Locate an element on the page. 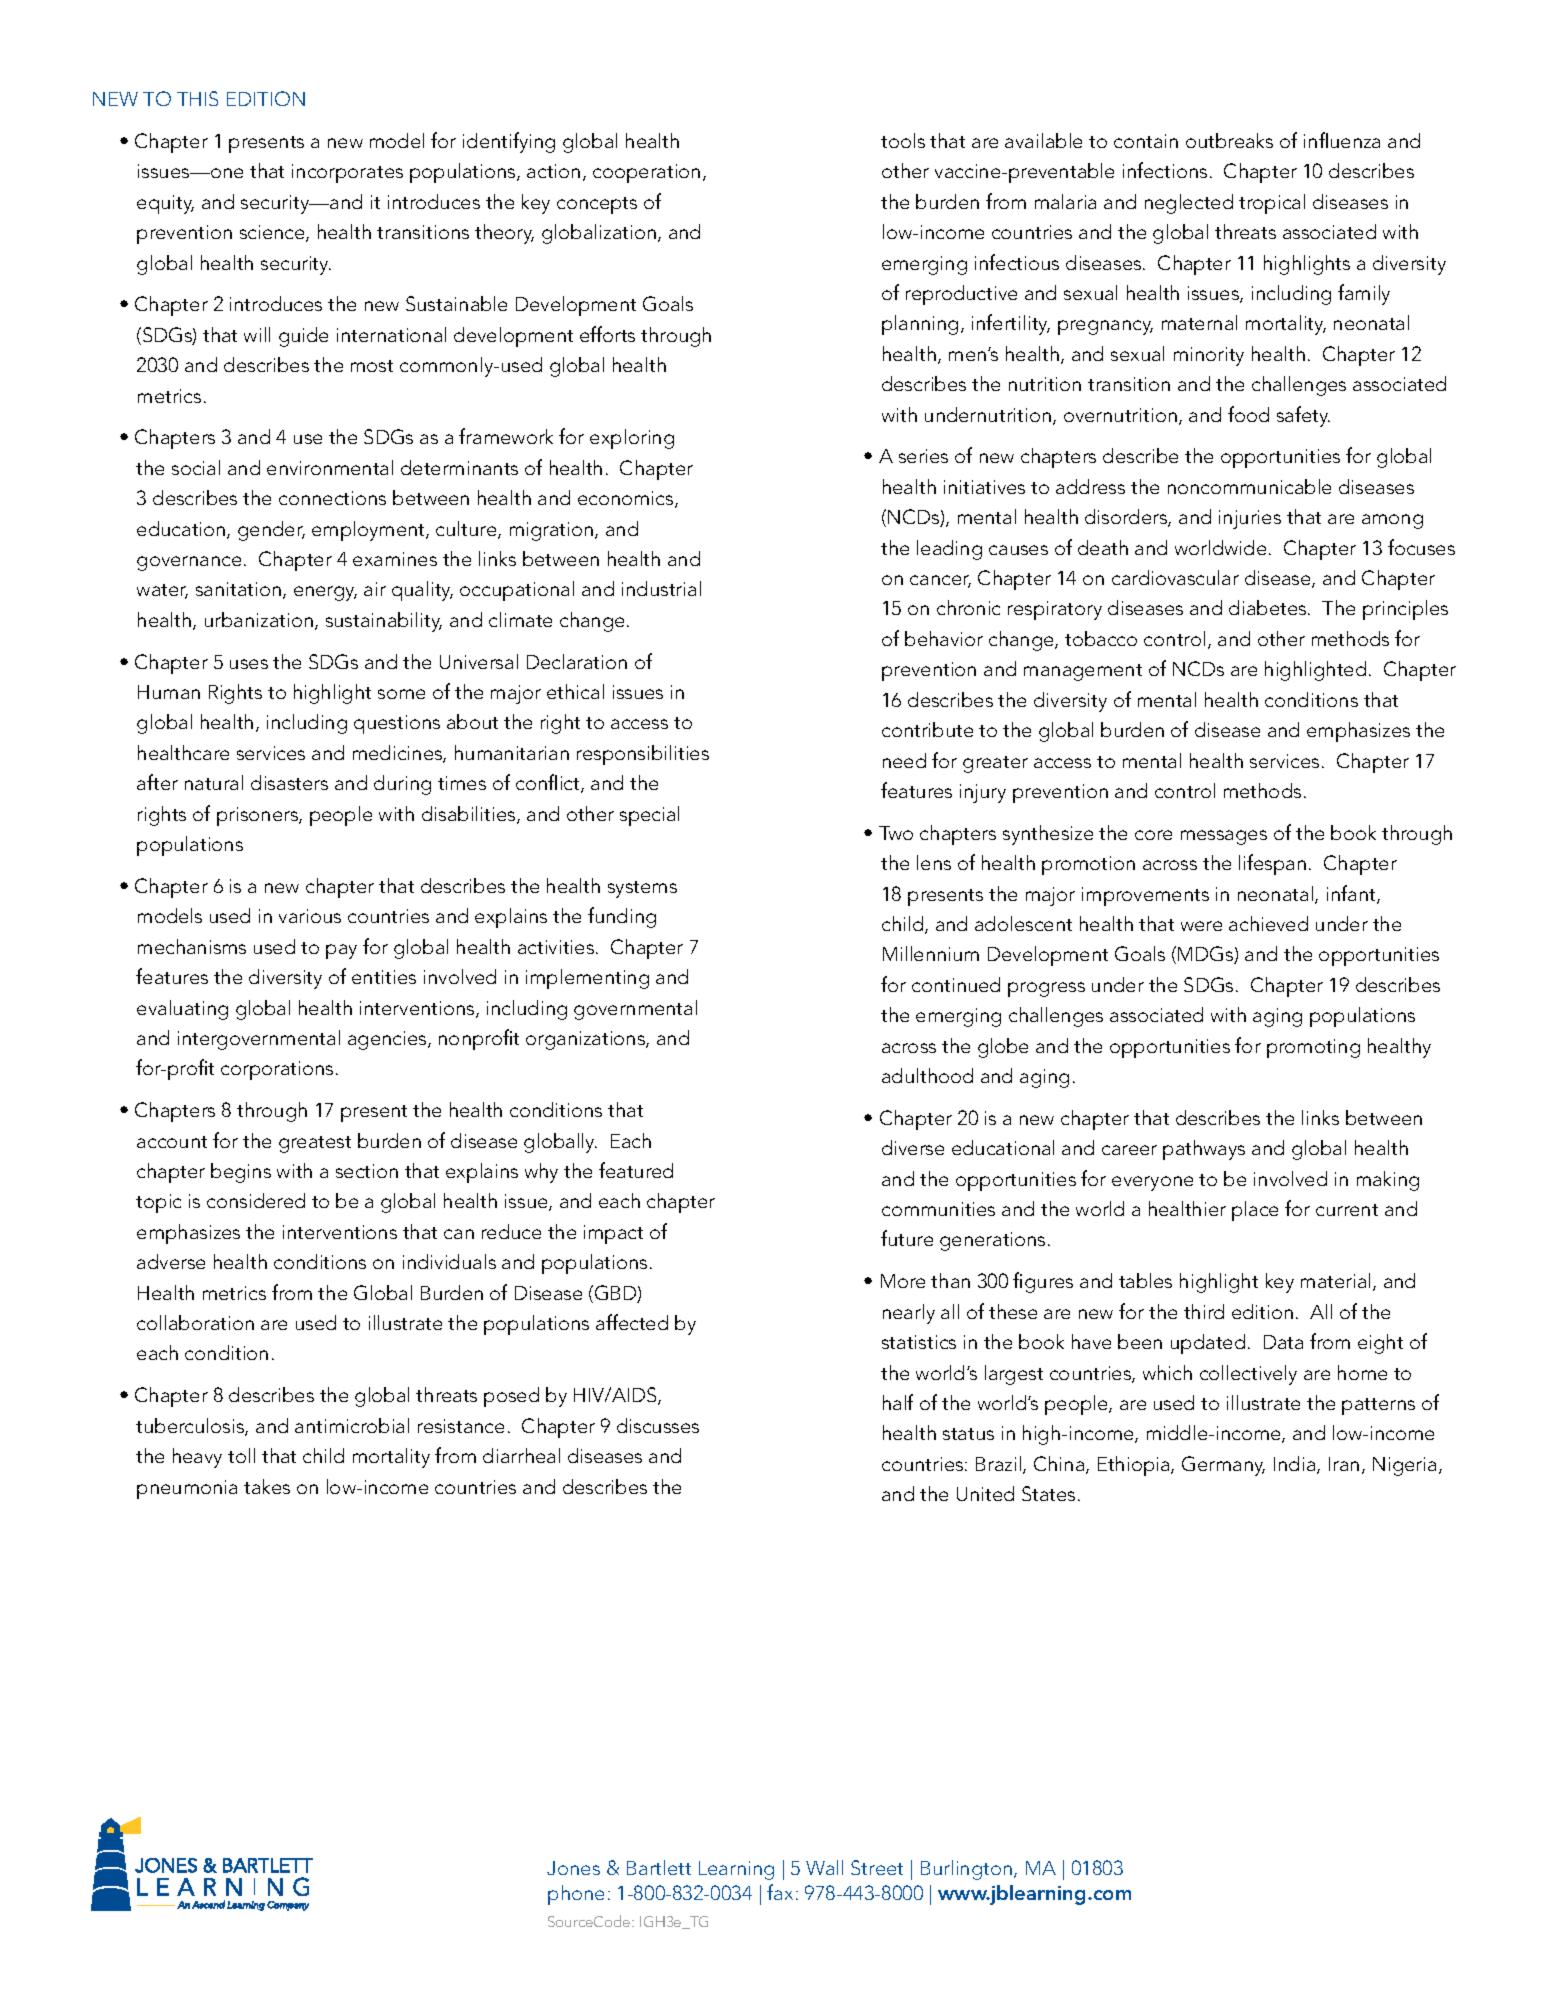 Image resolution: width=1551 pixels, height=2007 pixels. considered is located at coordinates (256, 1200).
